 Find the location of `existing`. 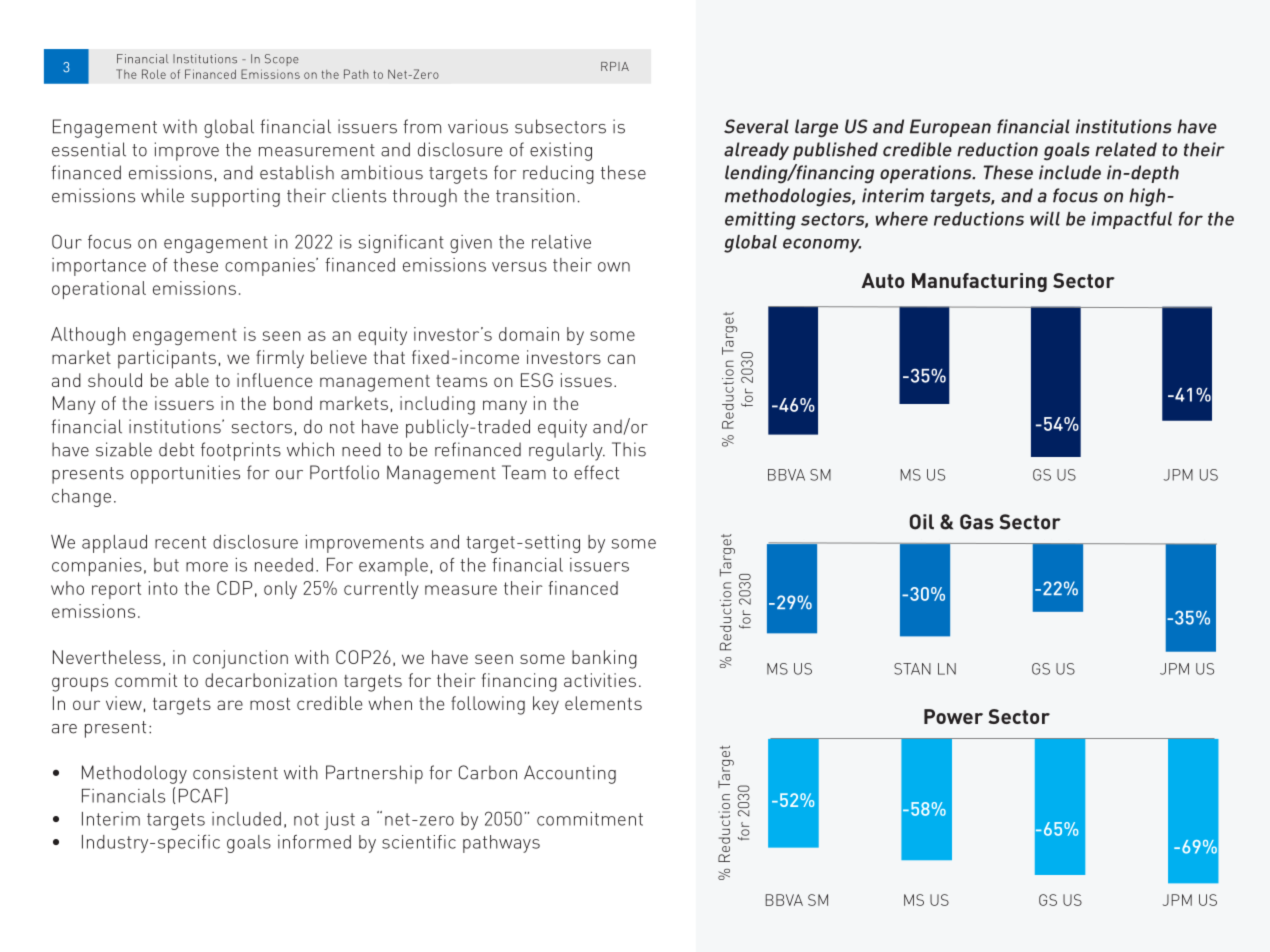

existing is located at coordinates (561, 151).
